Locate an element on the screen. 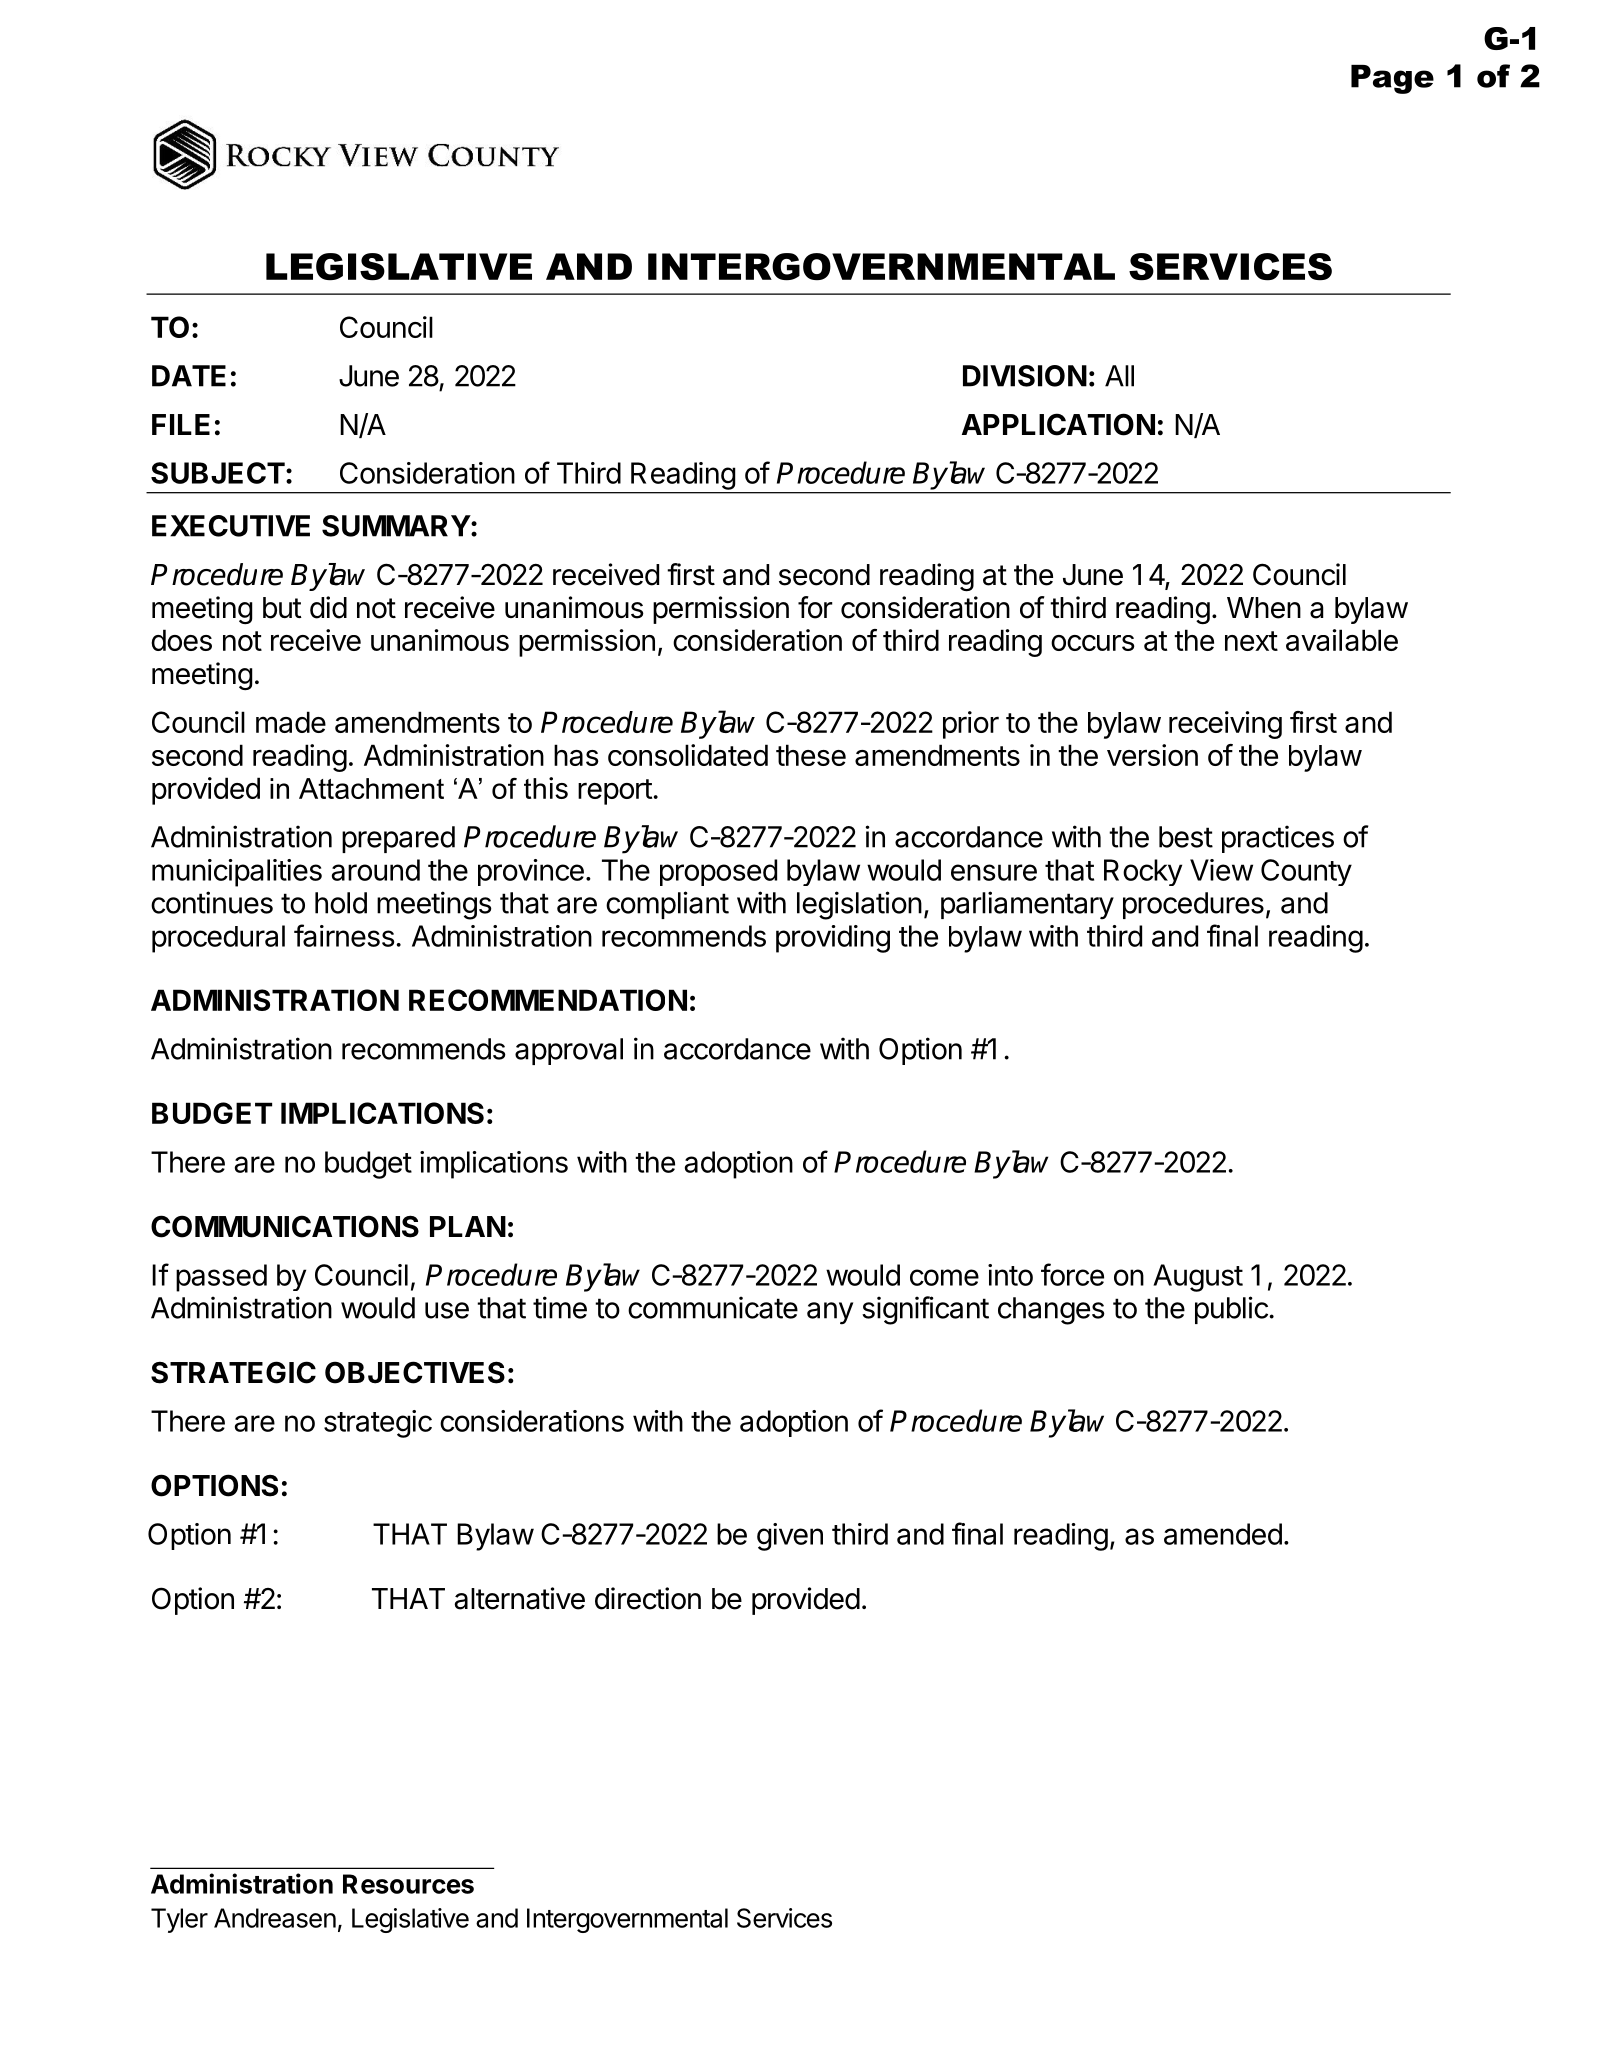  any is located at coordinates (830, 1313).
